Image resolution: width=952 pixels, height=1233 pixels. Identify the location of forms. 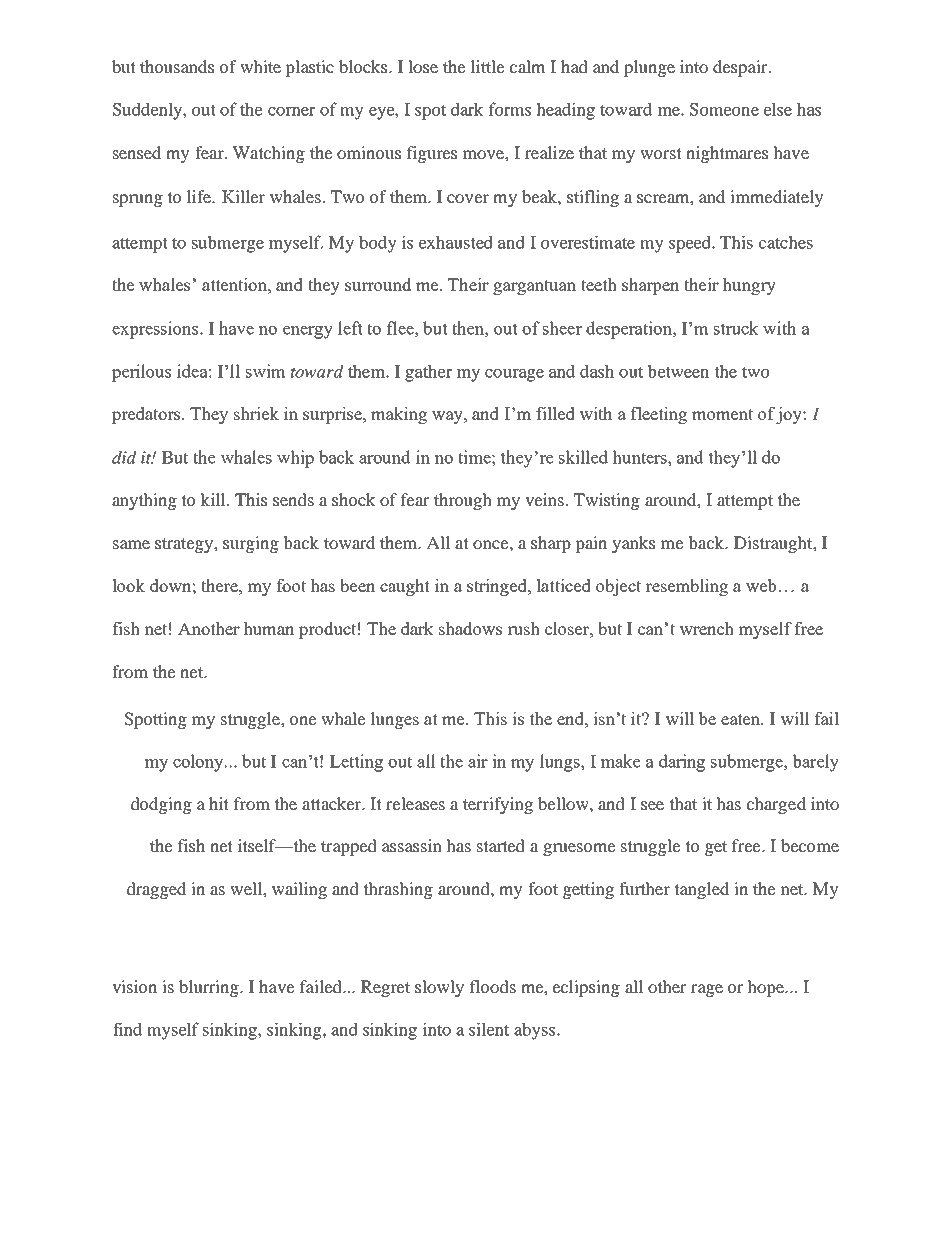
(510, 109).
